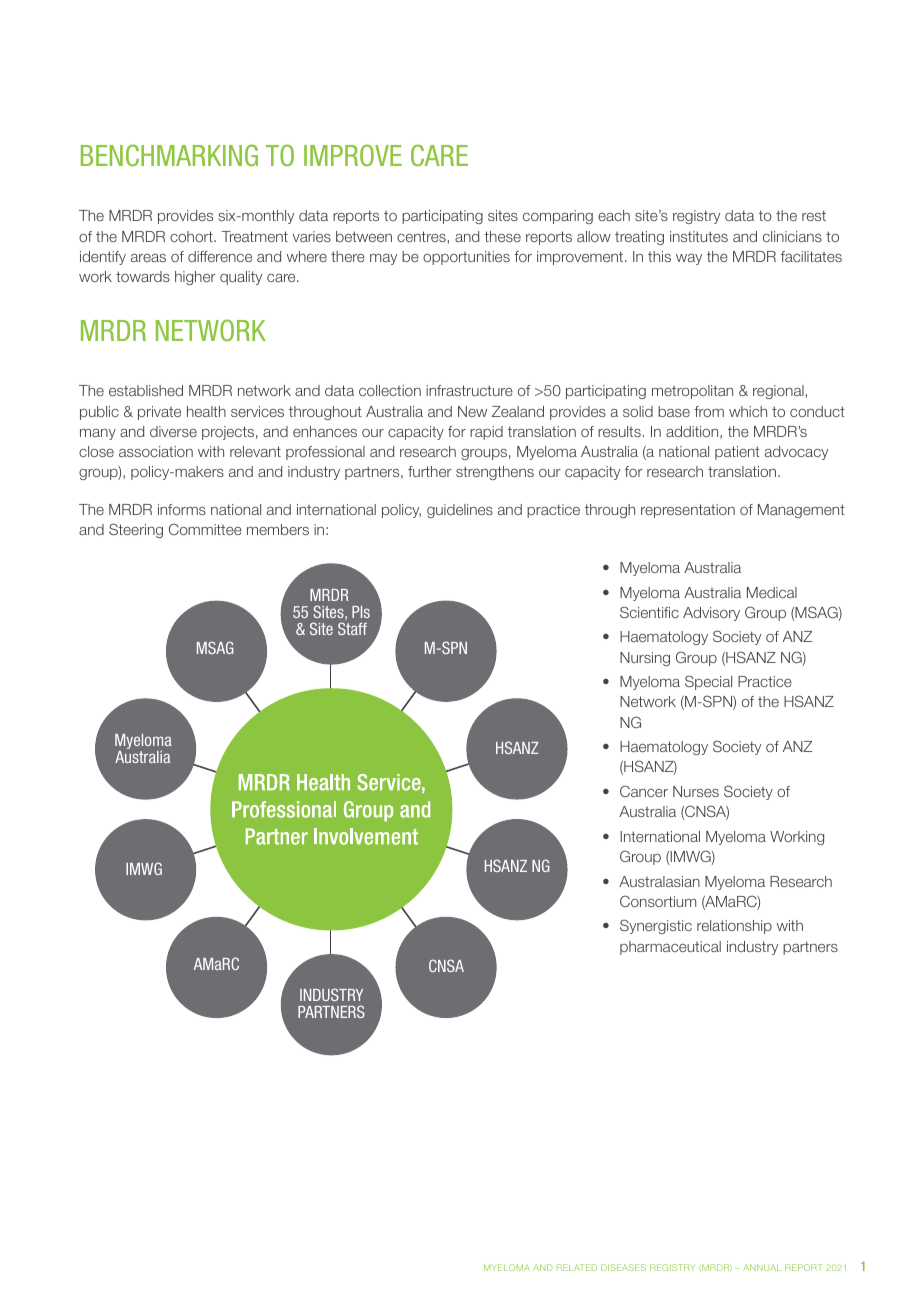  Describe the element at coordinates (205, 529) in the image. I see `Committee` at that location.
